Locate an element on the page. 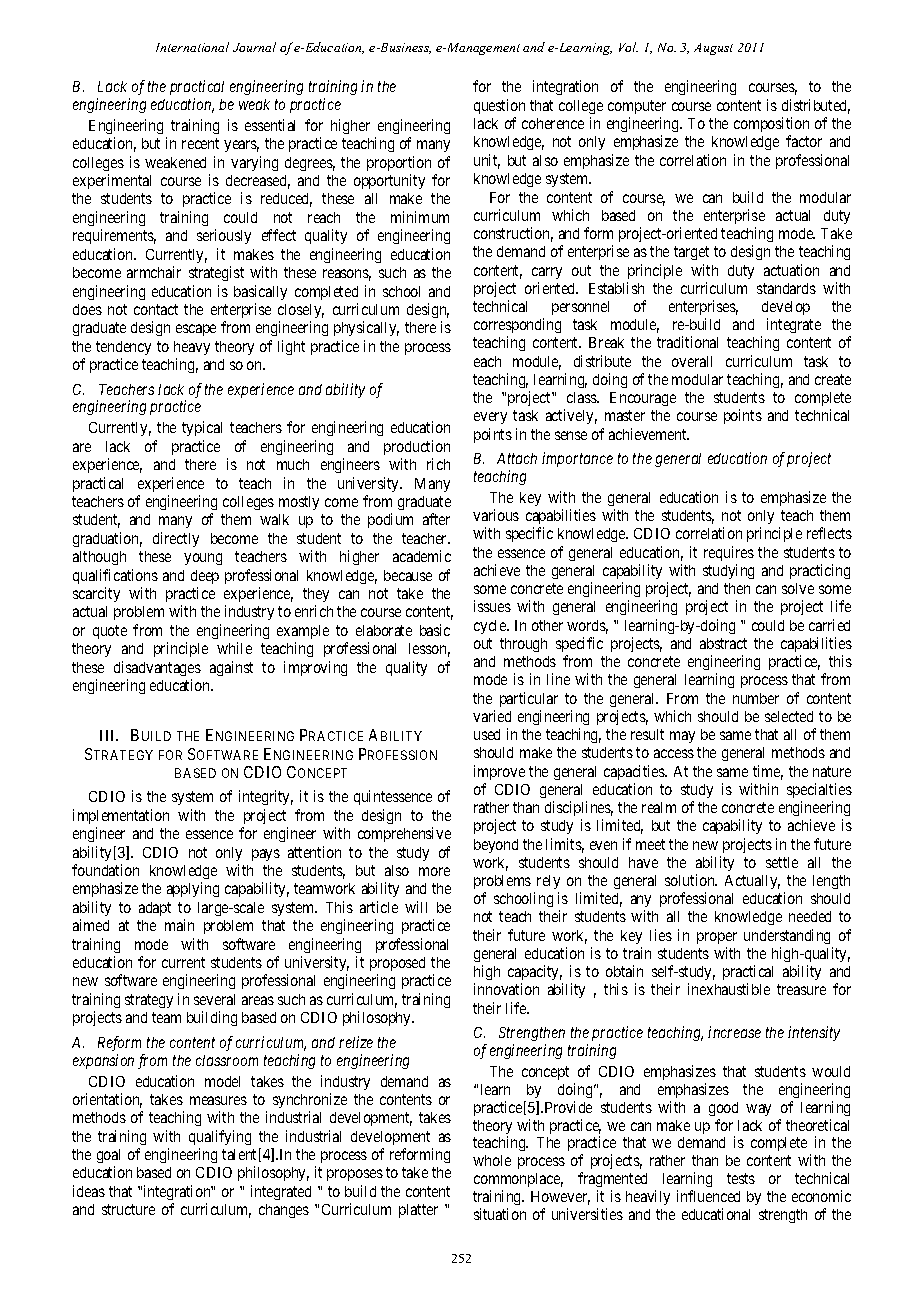 The image size is (924, 1308). overall is located at coordinates (692, 361).
